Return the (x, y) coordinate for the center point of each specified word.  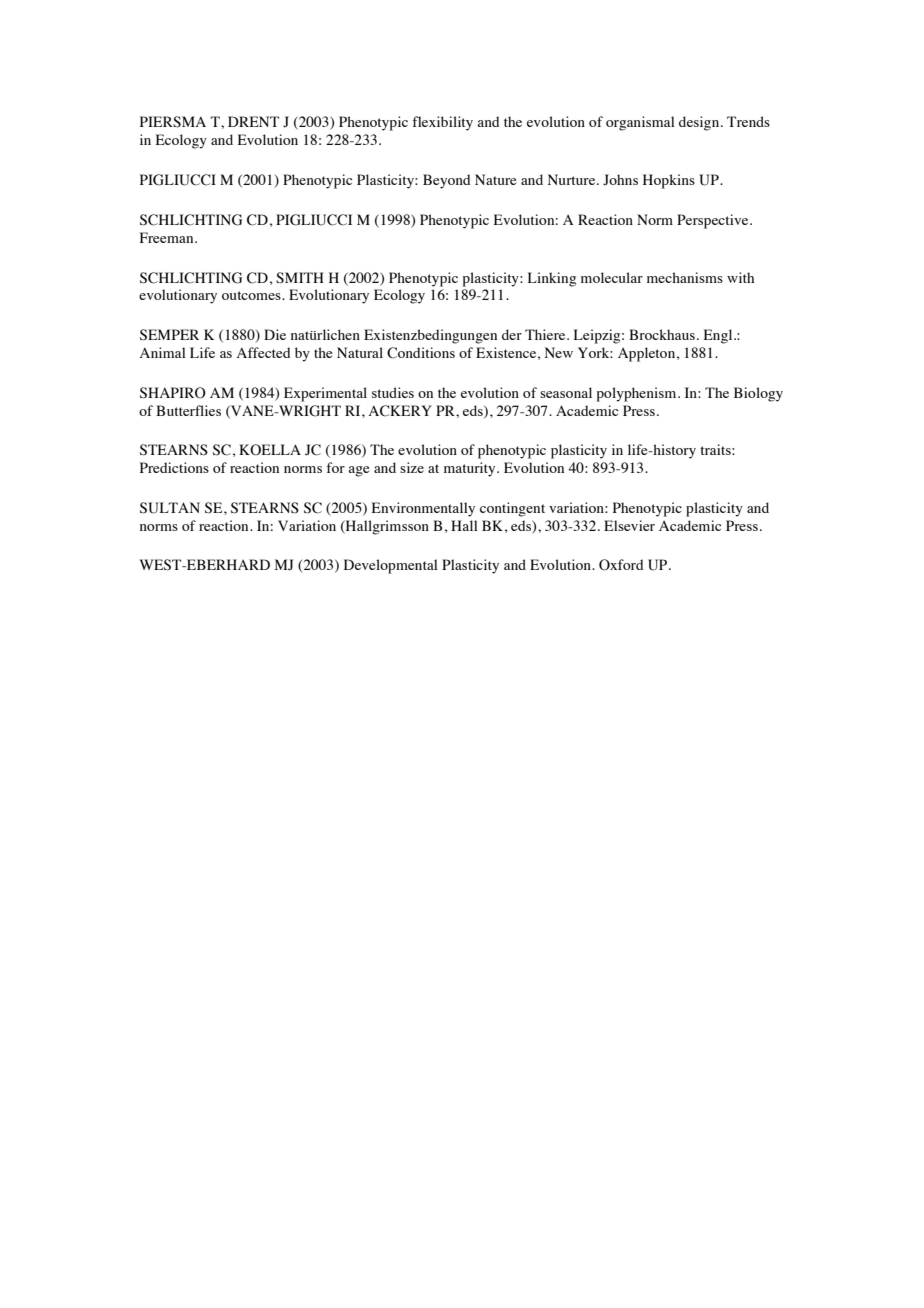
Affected (264, 352)
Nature (495, 179)
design (700, 123)
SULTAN (170, 508)
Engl (719, 336)
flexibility (442, 123)
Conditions (421, 353)
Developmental (391, 566)
